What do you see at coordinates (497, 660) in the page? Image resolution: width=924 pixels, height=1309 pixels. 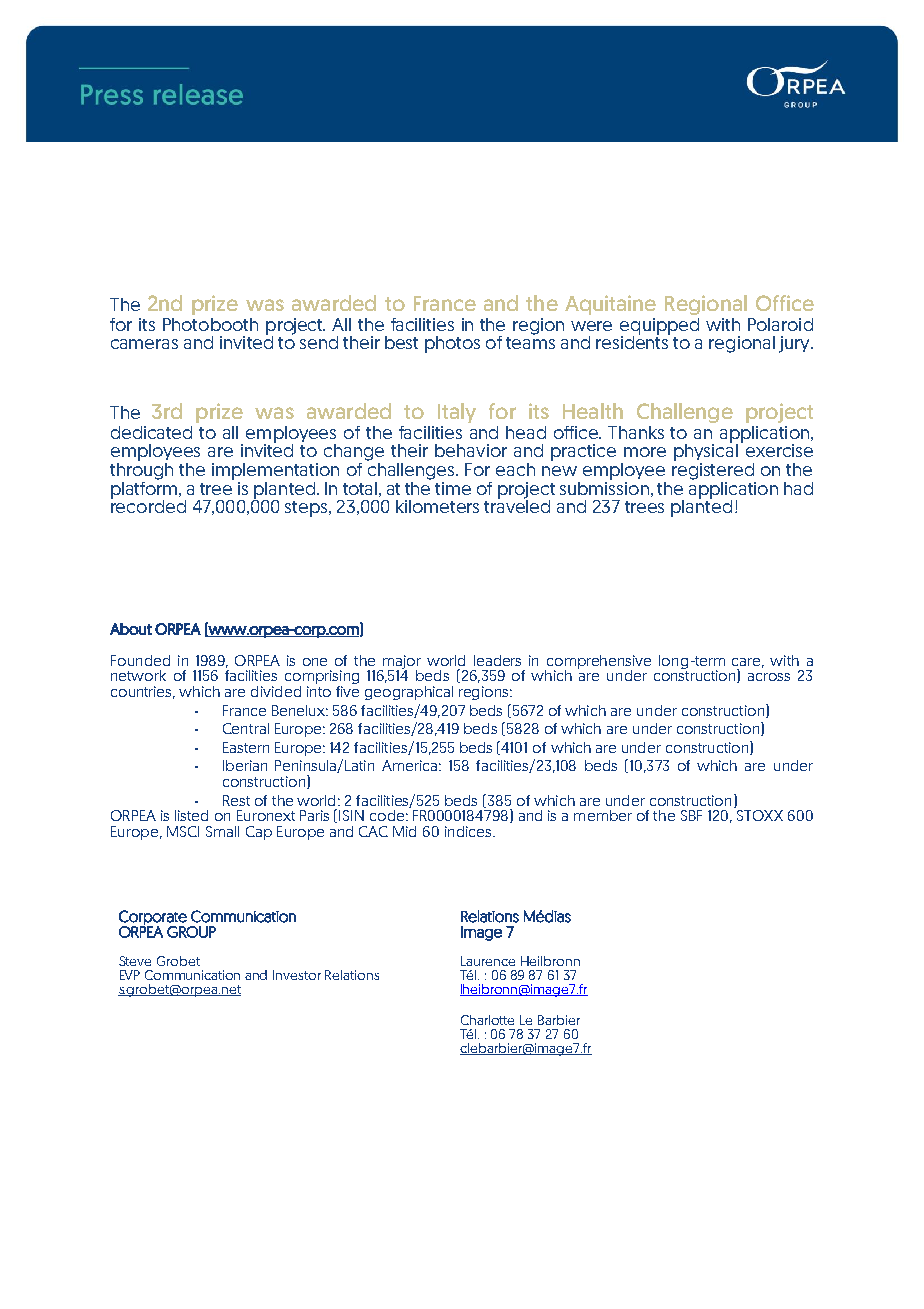 I see `leaders` at bounding box center [497, 660].
